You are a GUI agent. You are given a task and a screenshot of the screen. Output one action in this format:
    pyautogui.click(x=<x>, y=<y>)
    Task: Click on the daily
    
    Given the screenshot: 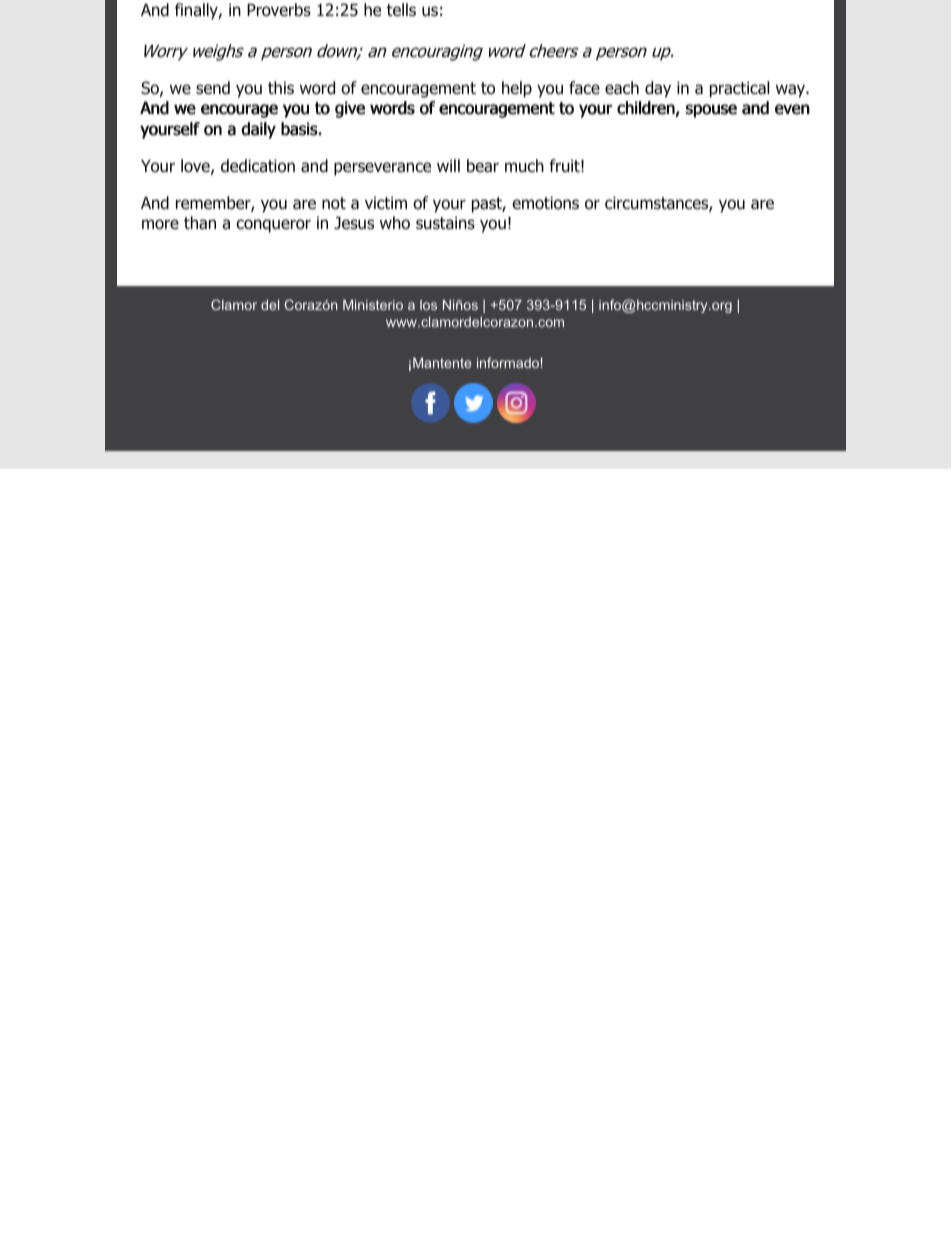 What is the action you would take?
    pyautogui.click(x=258, y=130)
